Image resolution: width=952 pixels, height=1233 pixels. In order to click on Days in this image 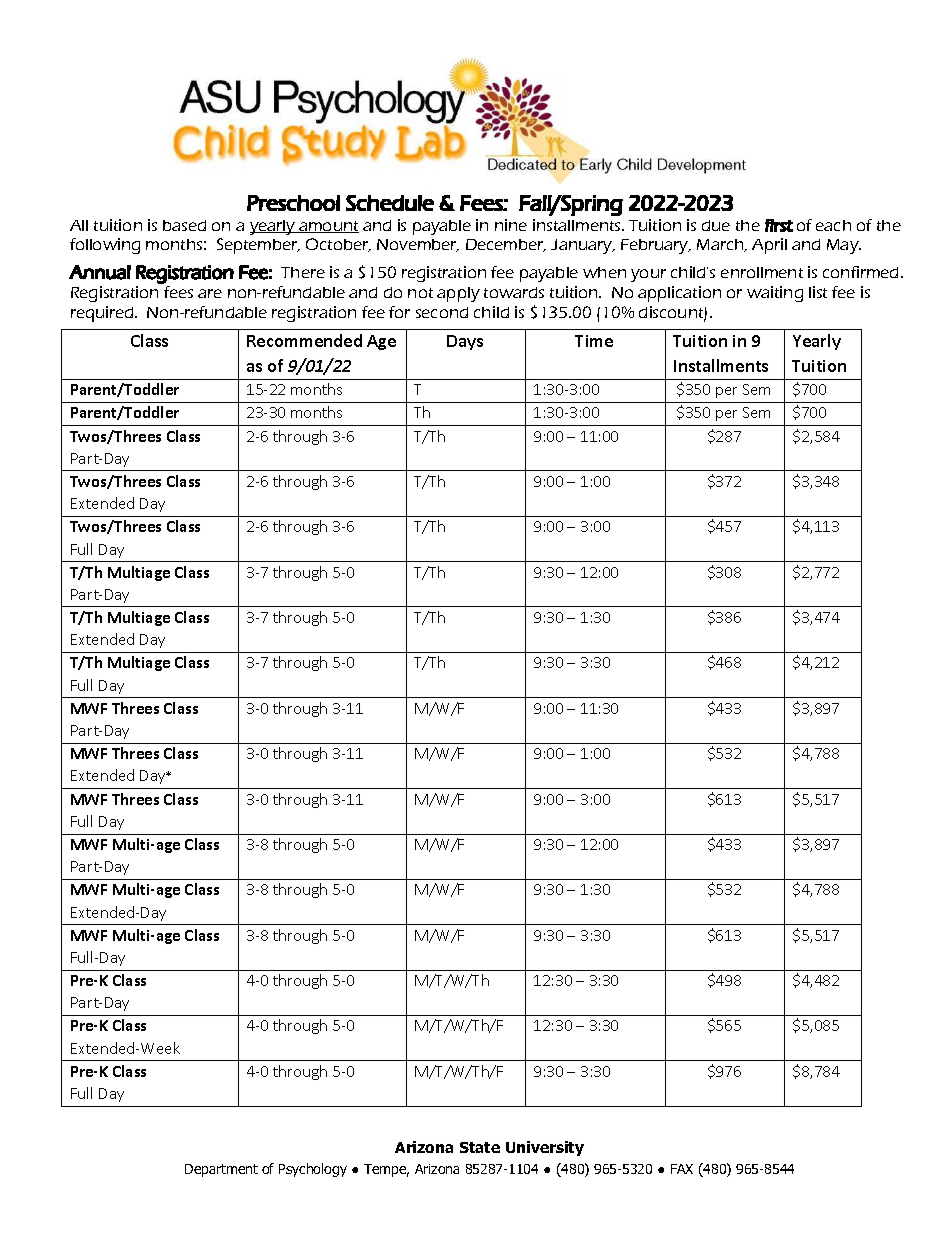, I will do `click(465, 342)`.
